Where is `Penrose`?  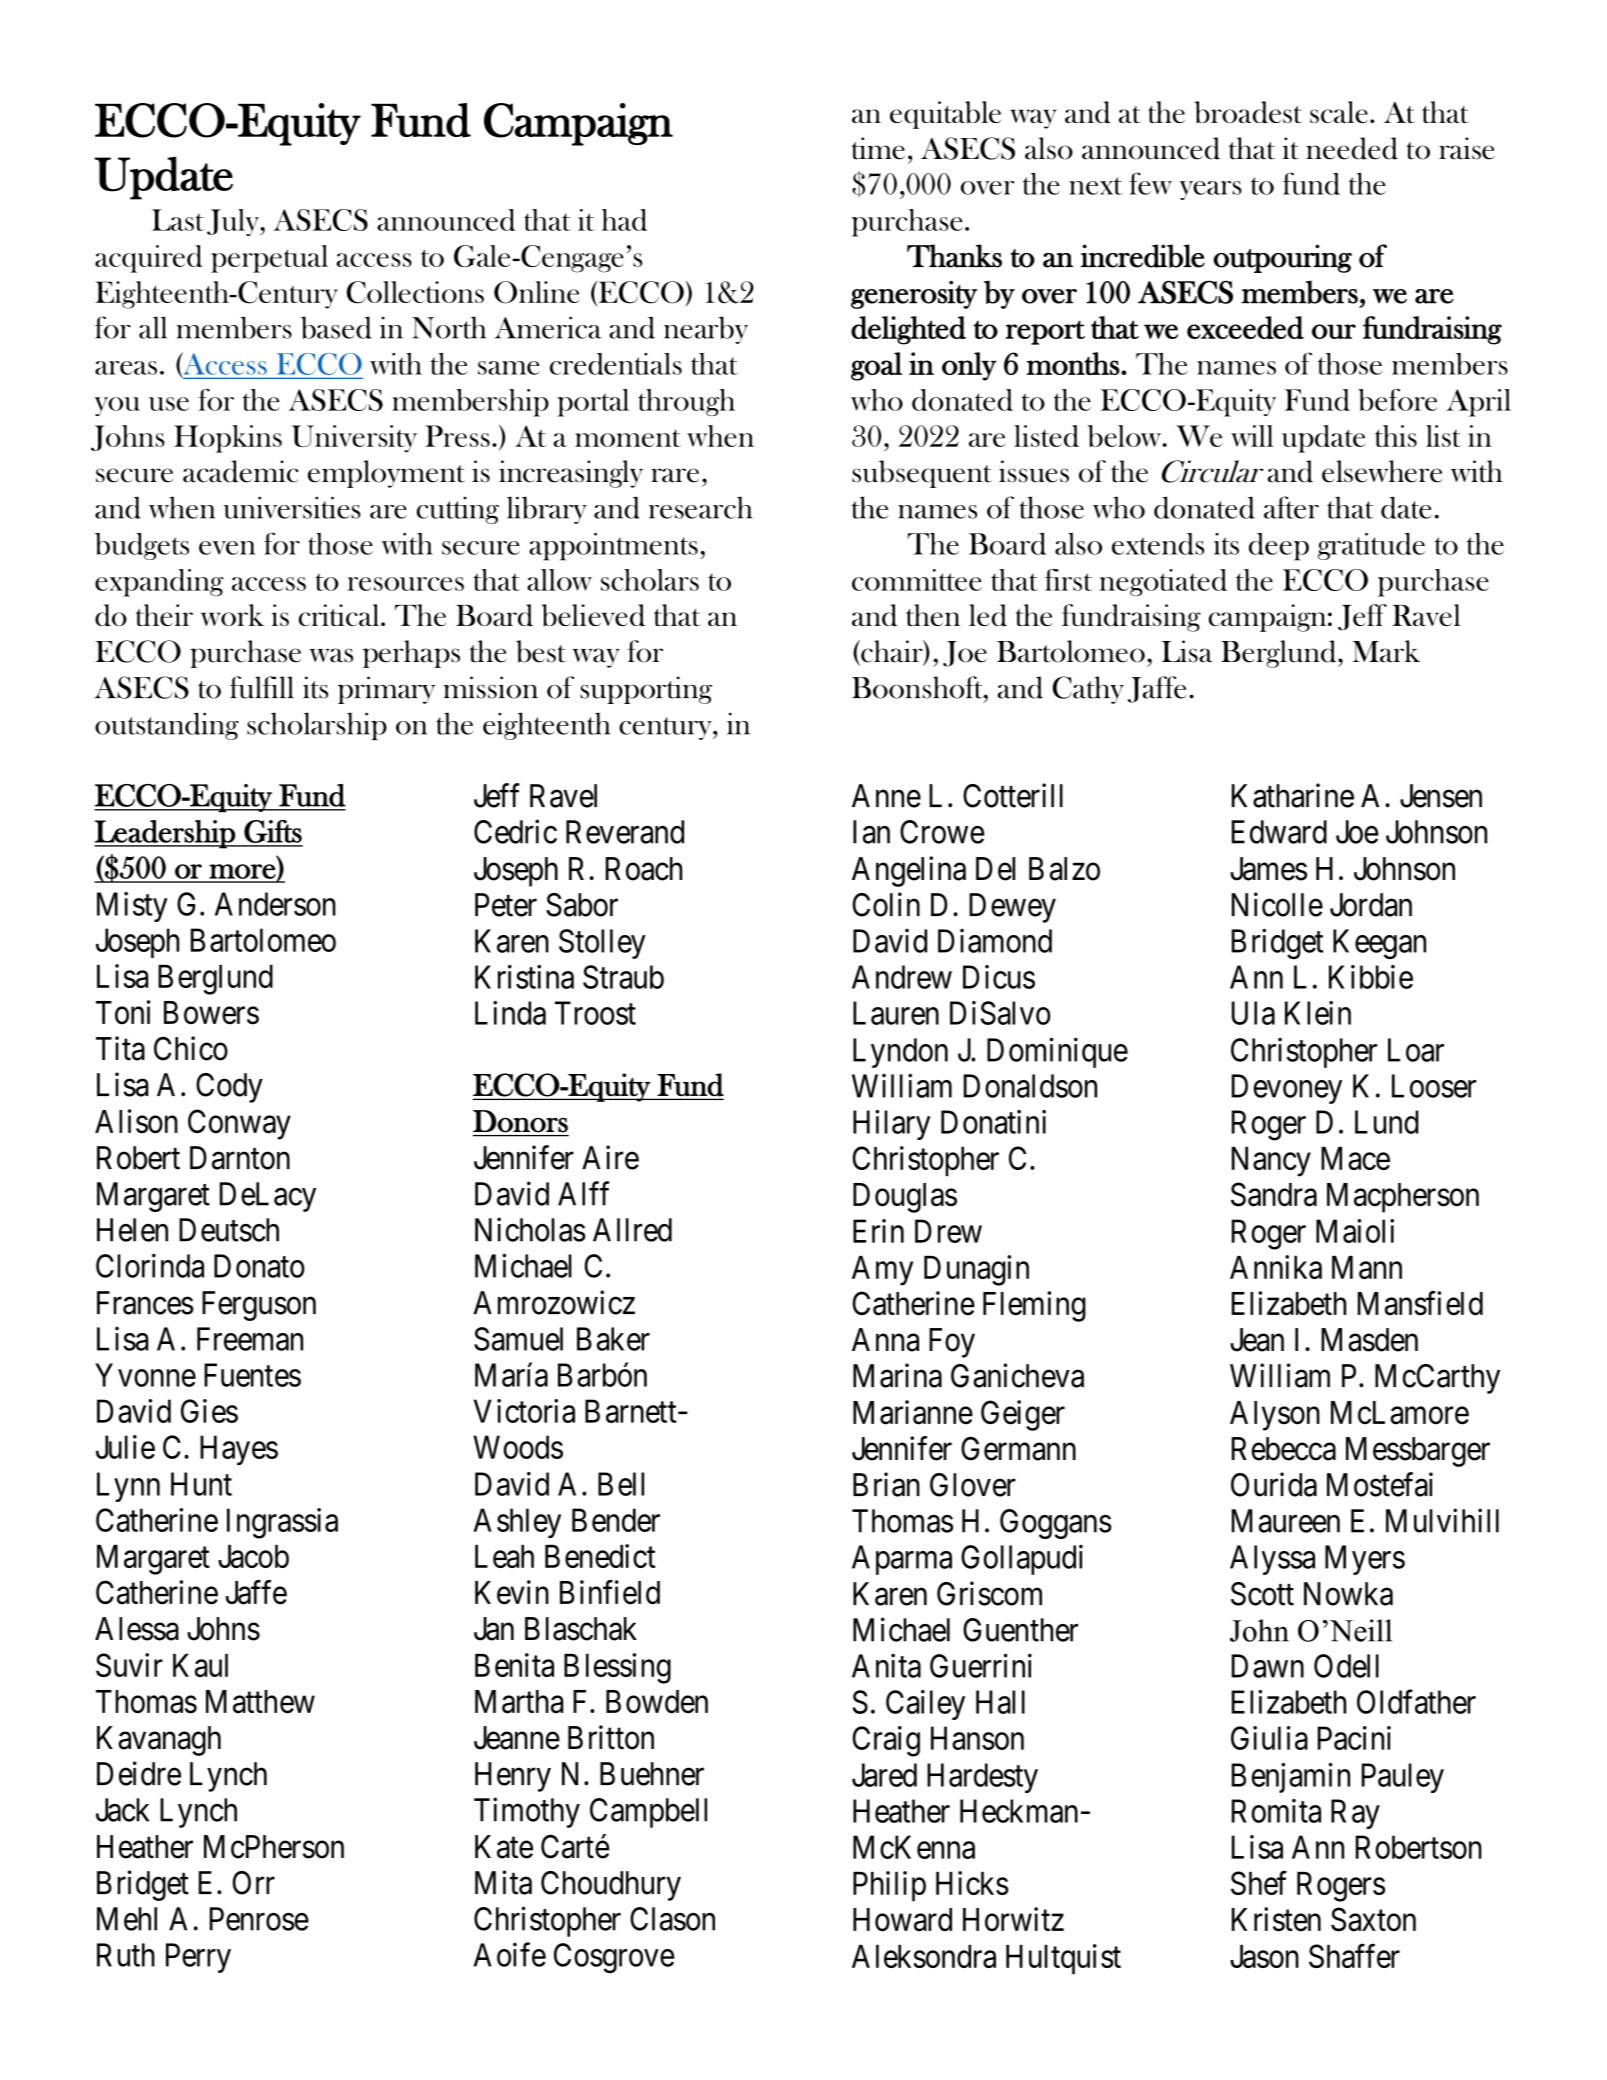 Penrose is located at coordinates (259, 1919).
